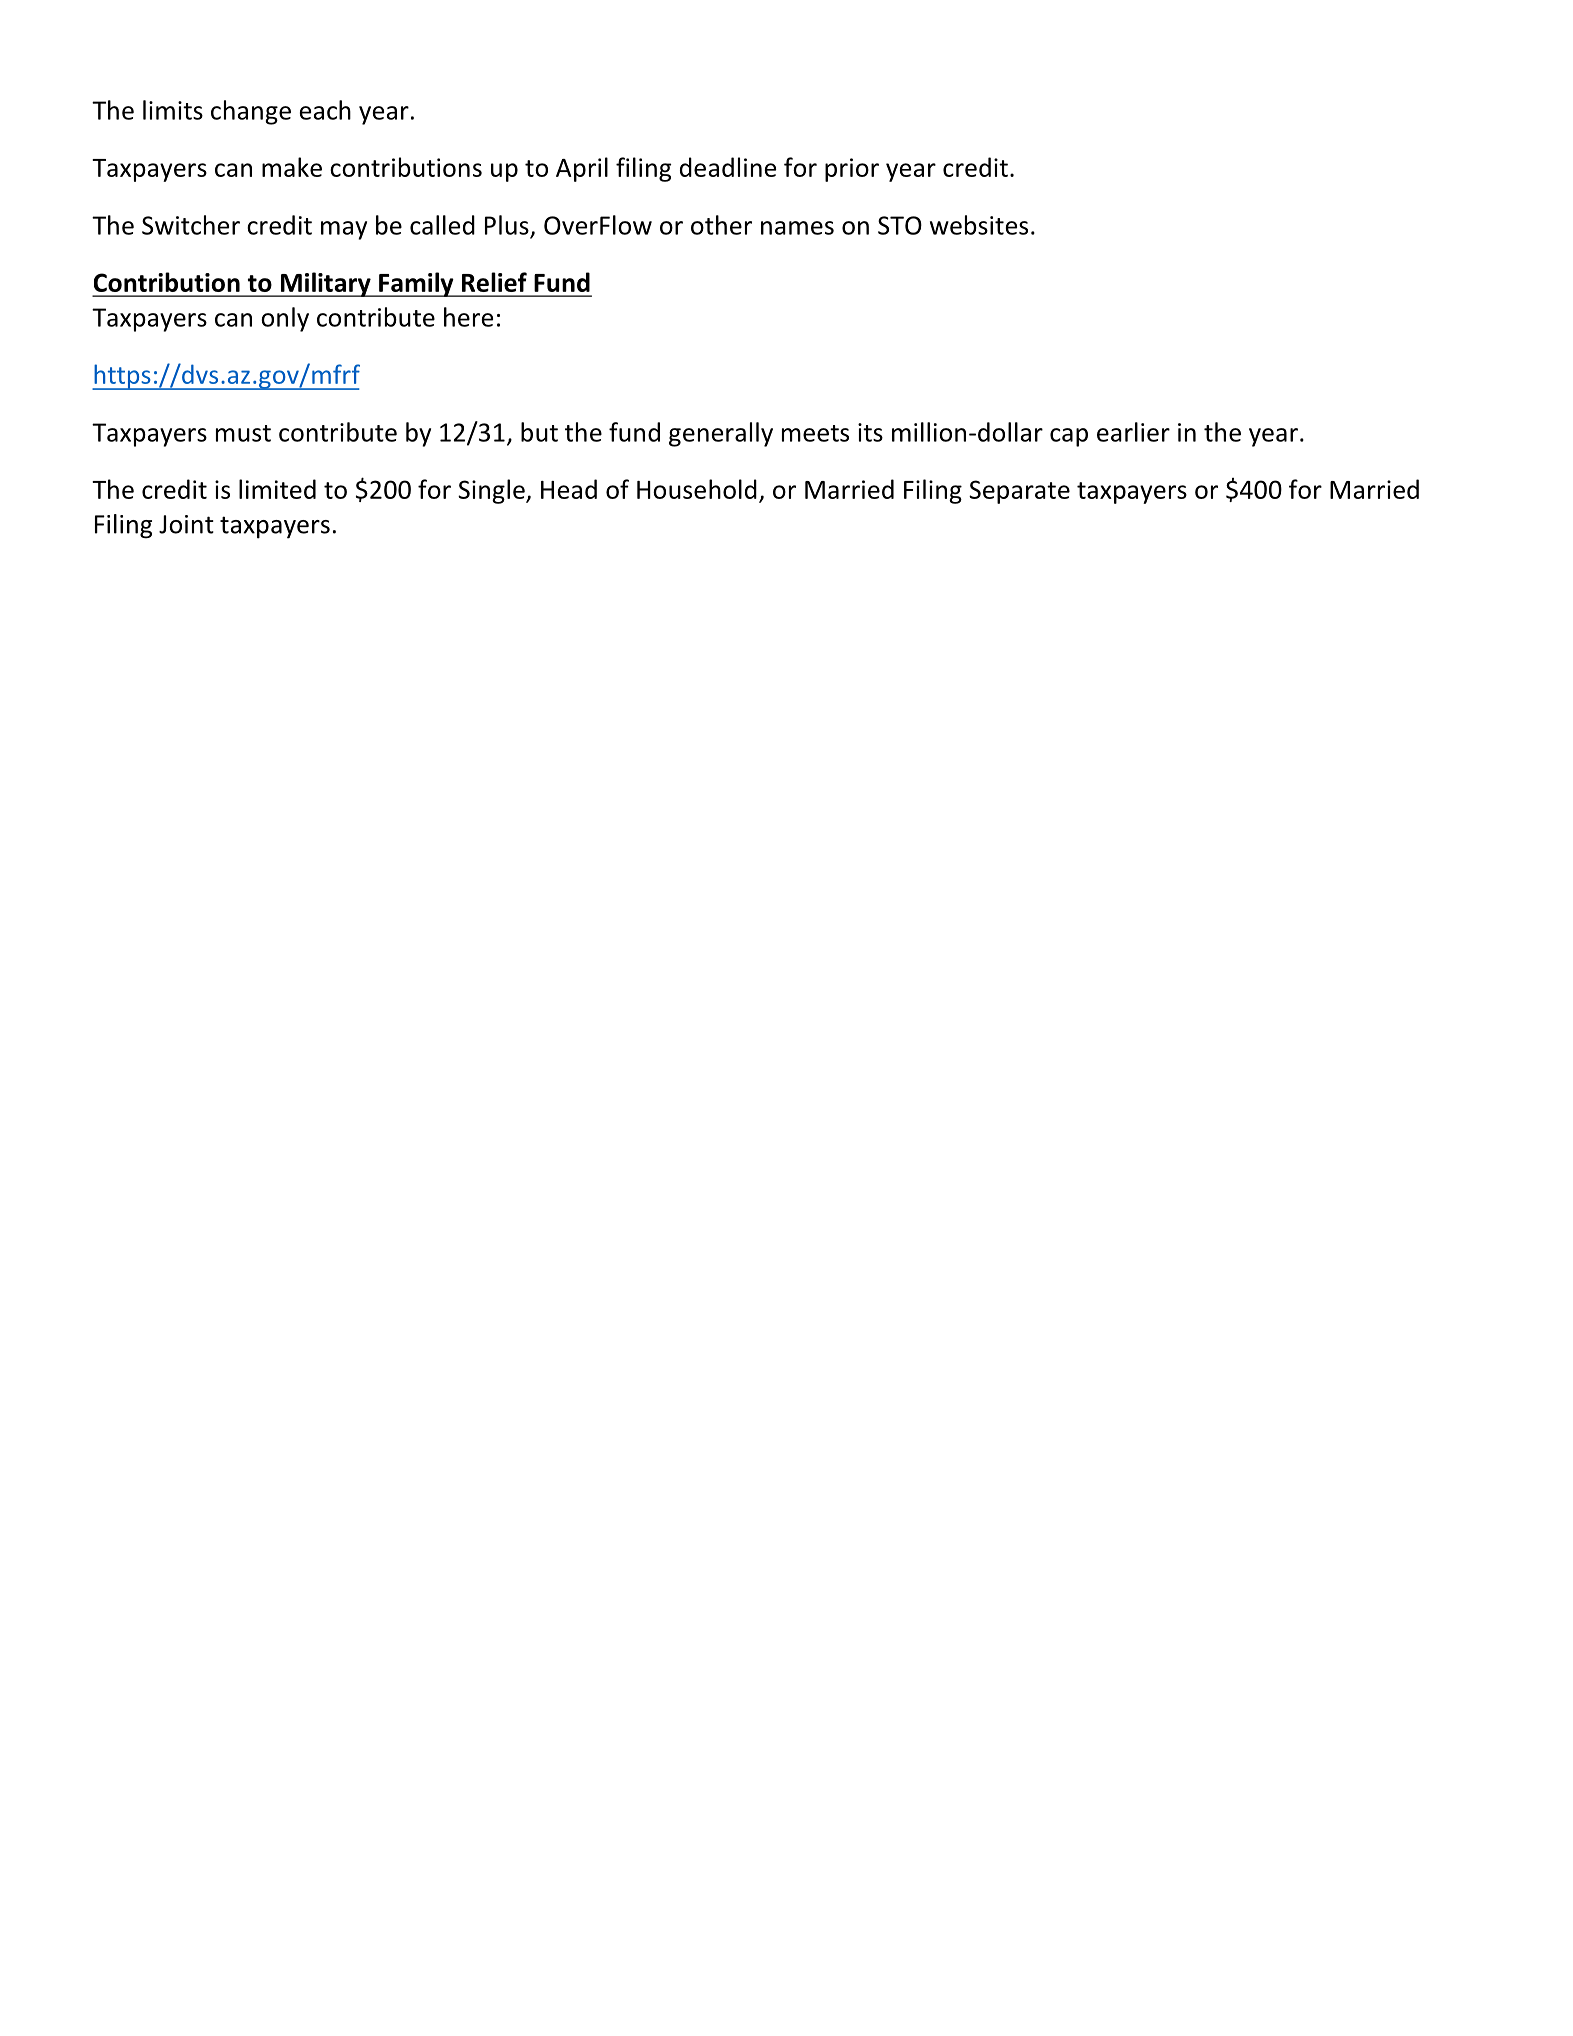 The height and width of the page is (2036, 1573). Describe the element at coordinates (251, 112) in the page. I see `change` at that location.
